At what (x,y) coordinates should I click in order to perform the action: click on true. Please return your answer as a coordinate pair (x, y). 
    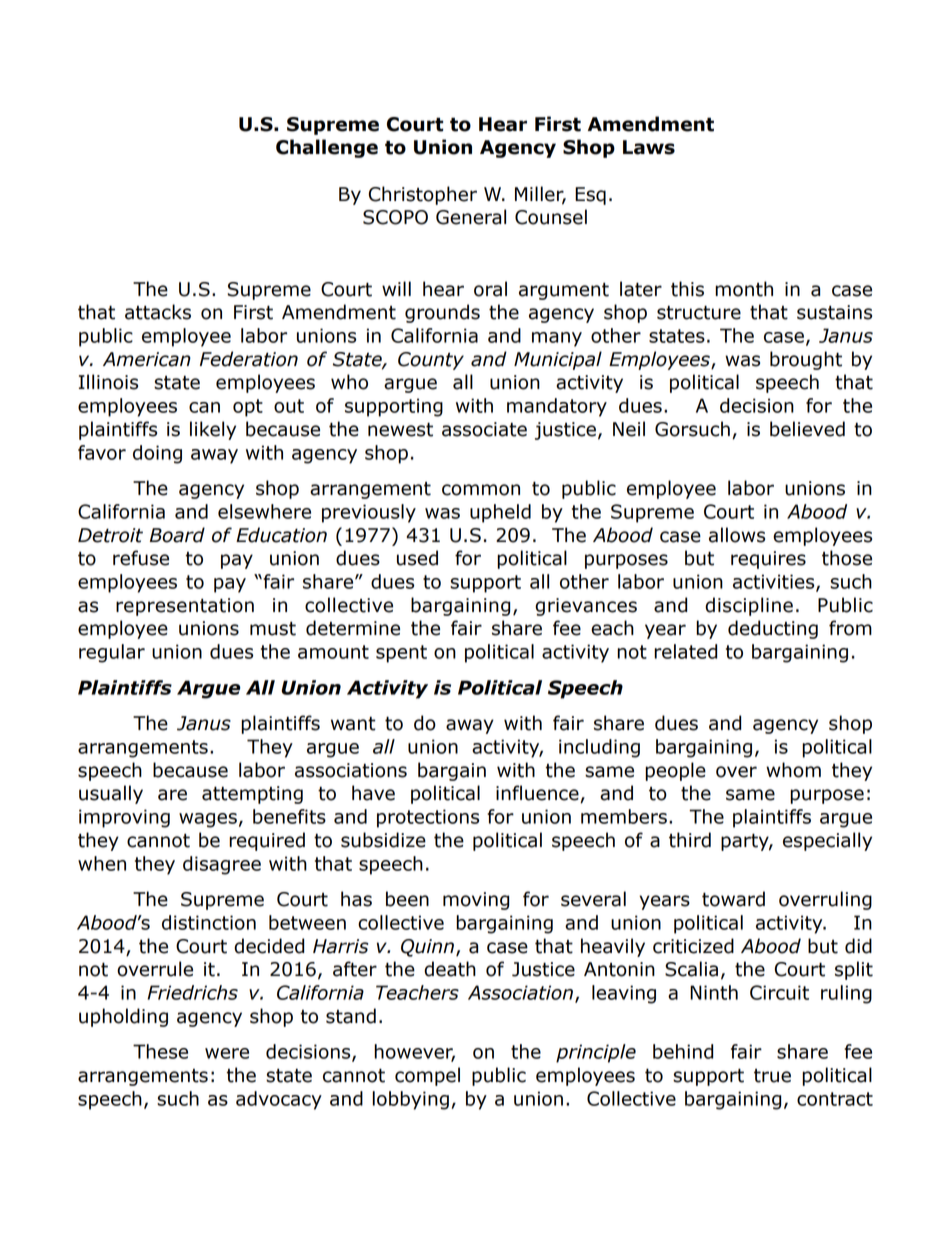
    Looking at the image, I should click on (772, 1076).
